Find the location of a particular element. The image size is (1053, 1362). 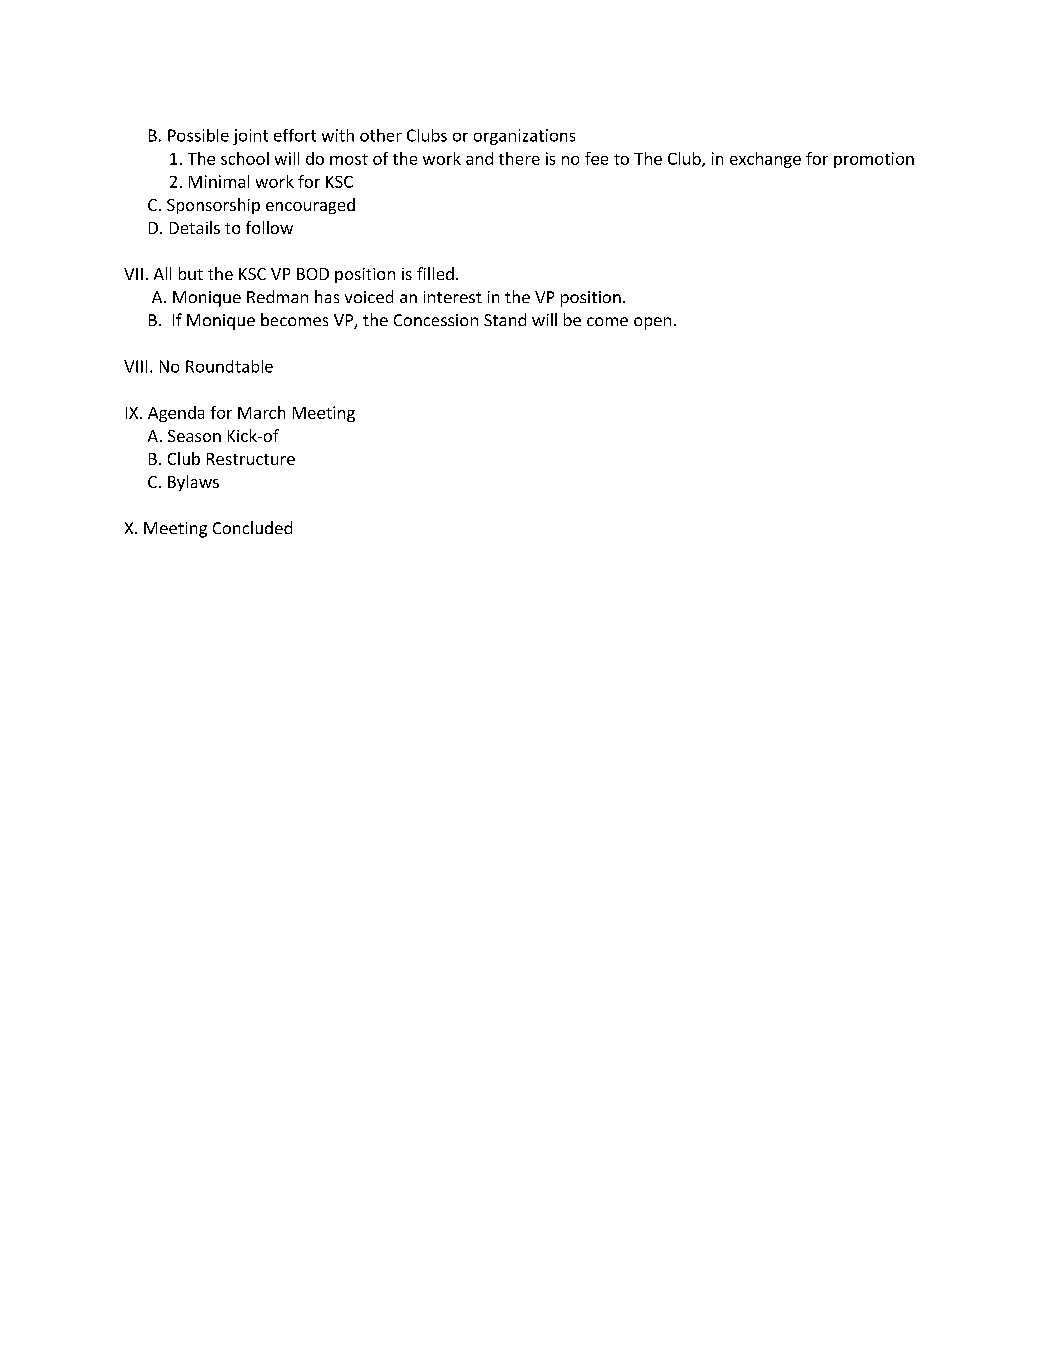

Season is located at coordinates (194, 436).
